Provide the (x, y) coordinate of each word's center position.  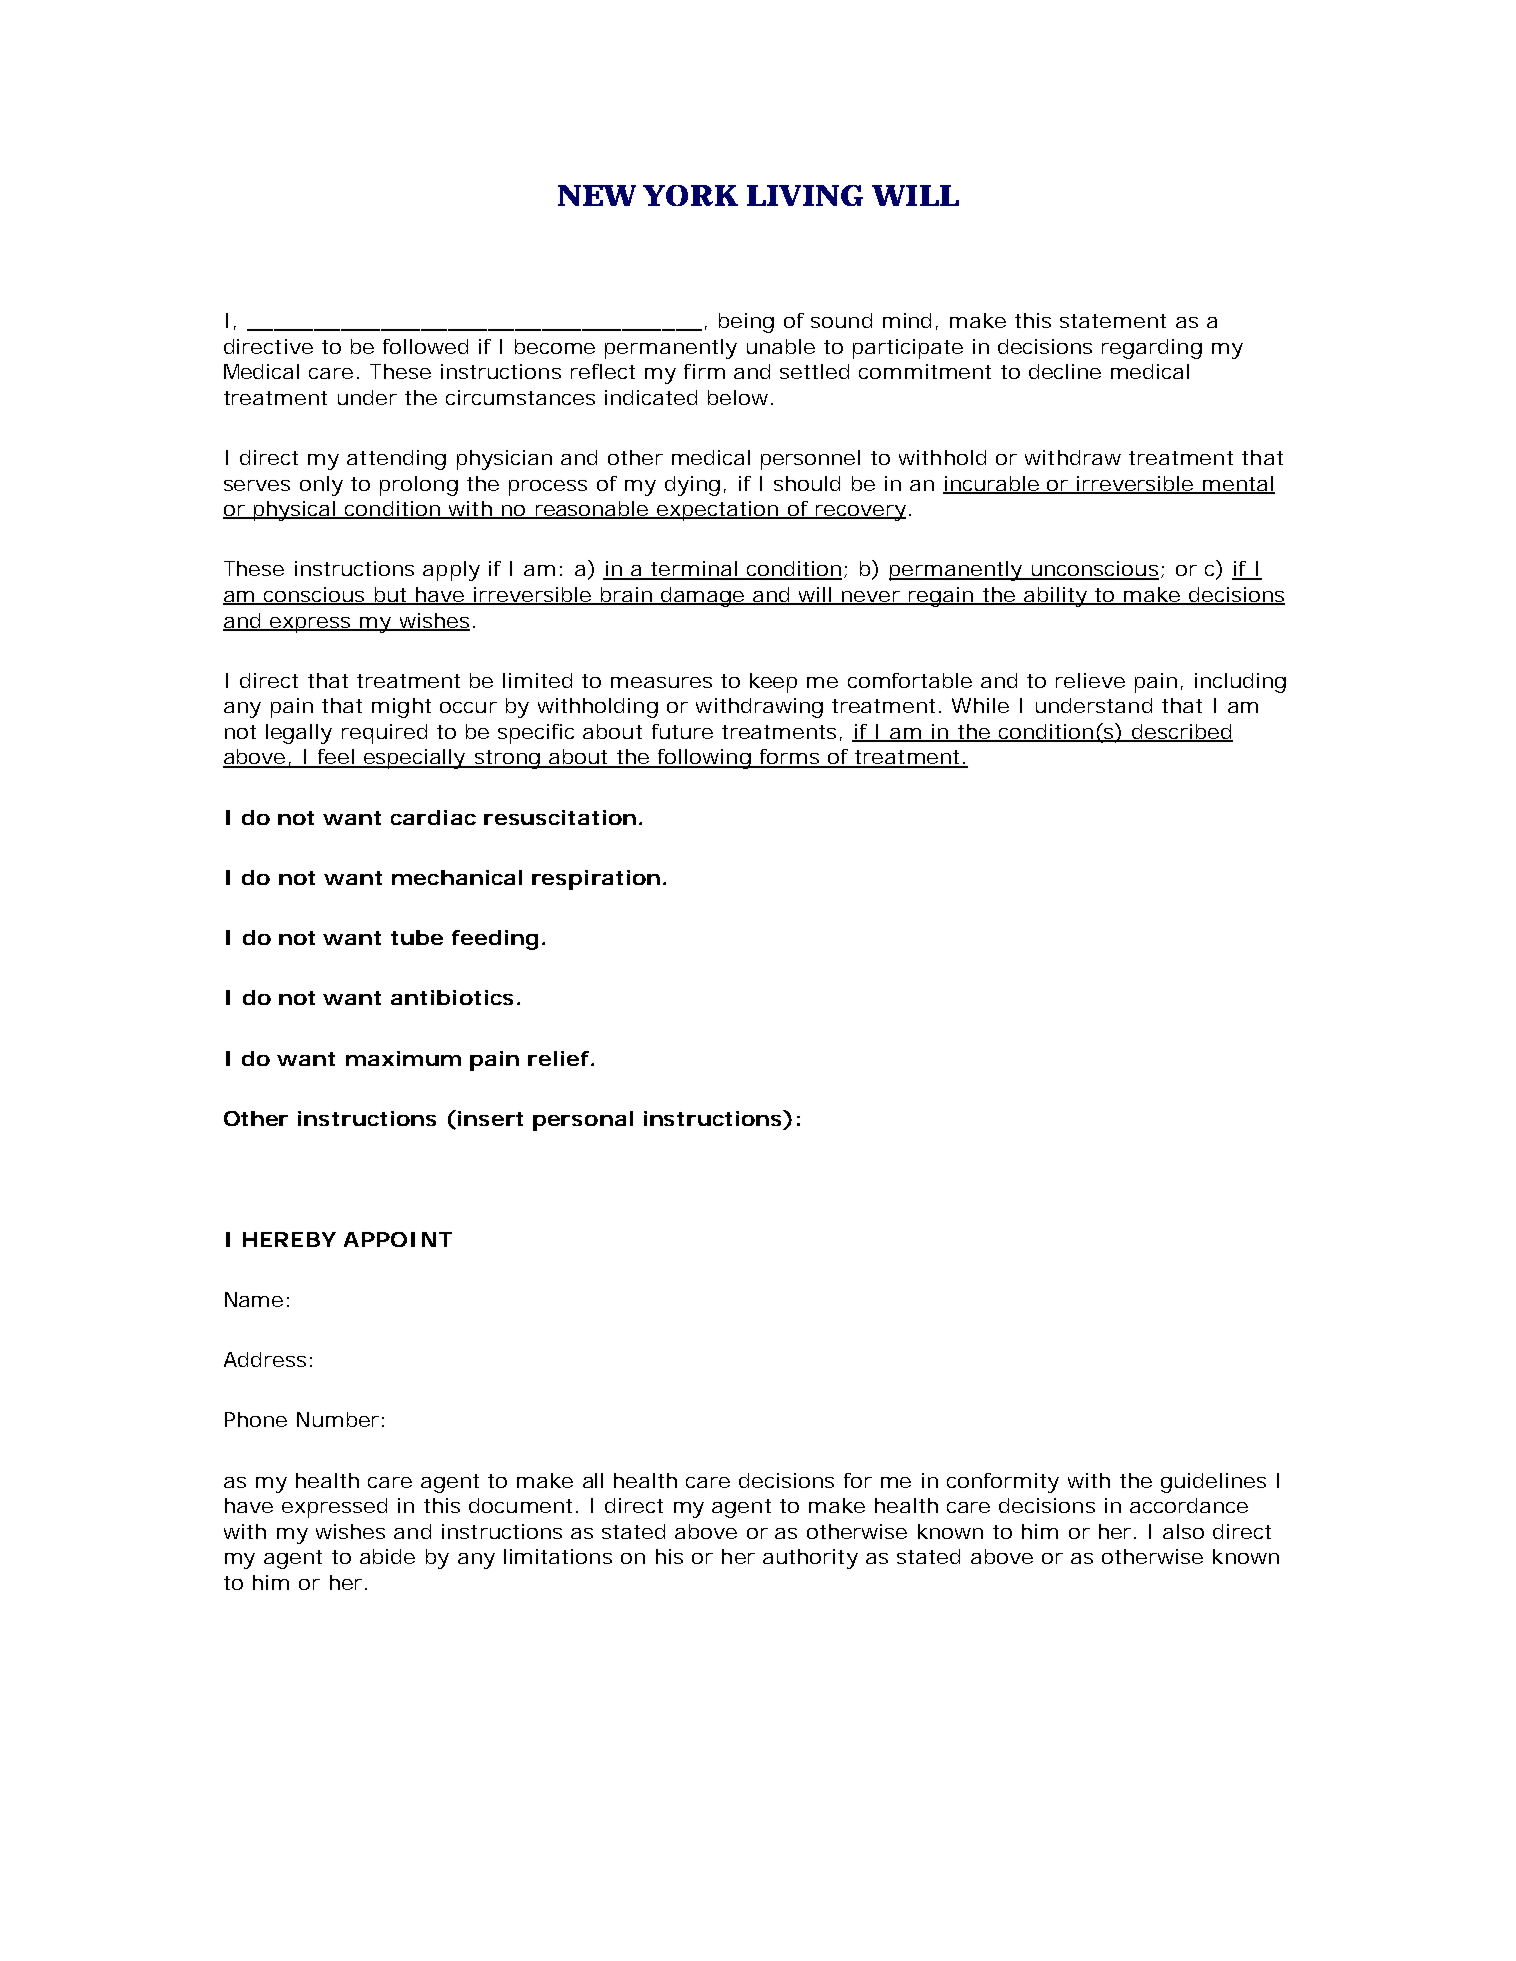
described (1182, 733)
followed (425, 346)
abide (387, 1556)
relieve (1090, 680)
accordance (1189, 1505)
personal (583, 1121)
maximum (403, 1058)
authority (810, 1559)
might (401, 708)
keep (773, 683)
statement (1113, 321)
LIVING (805, 195)
